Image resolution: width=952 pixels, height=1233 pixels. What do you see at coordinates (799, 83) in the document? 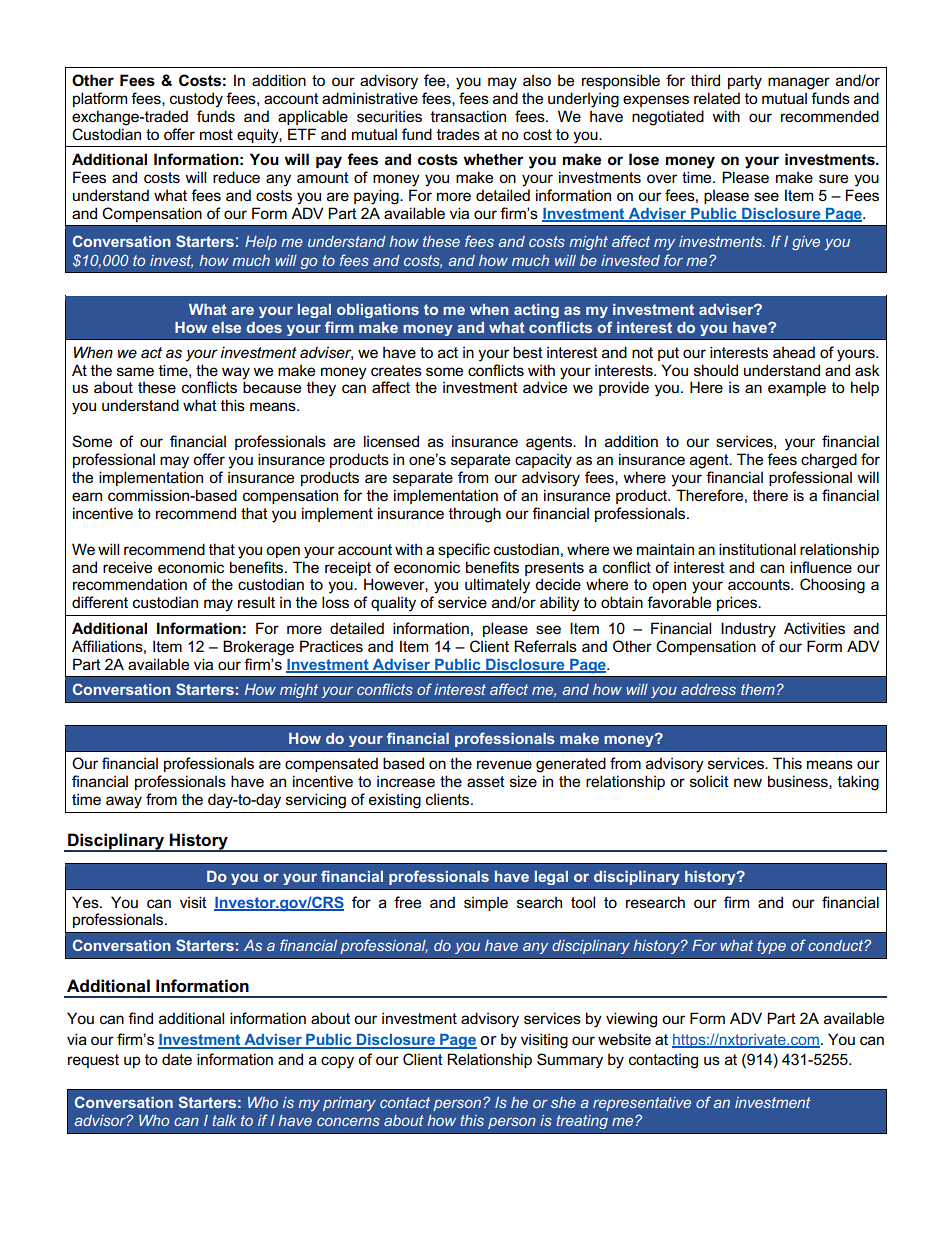
I see `manager` at bounding box center [799, 83].
